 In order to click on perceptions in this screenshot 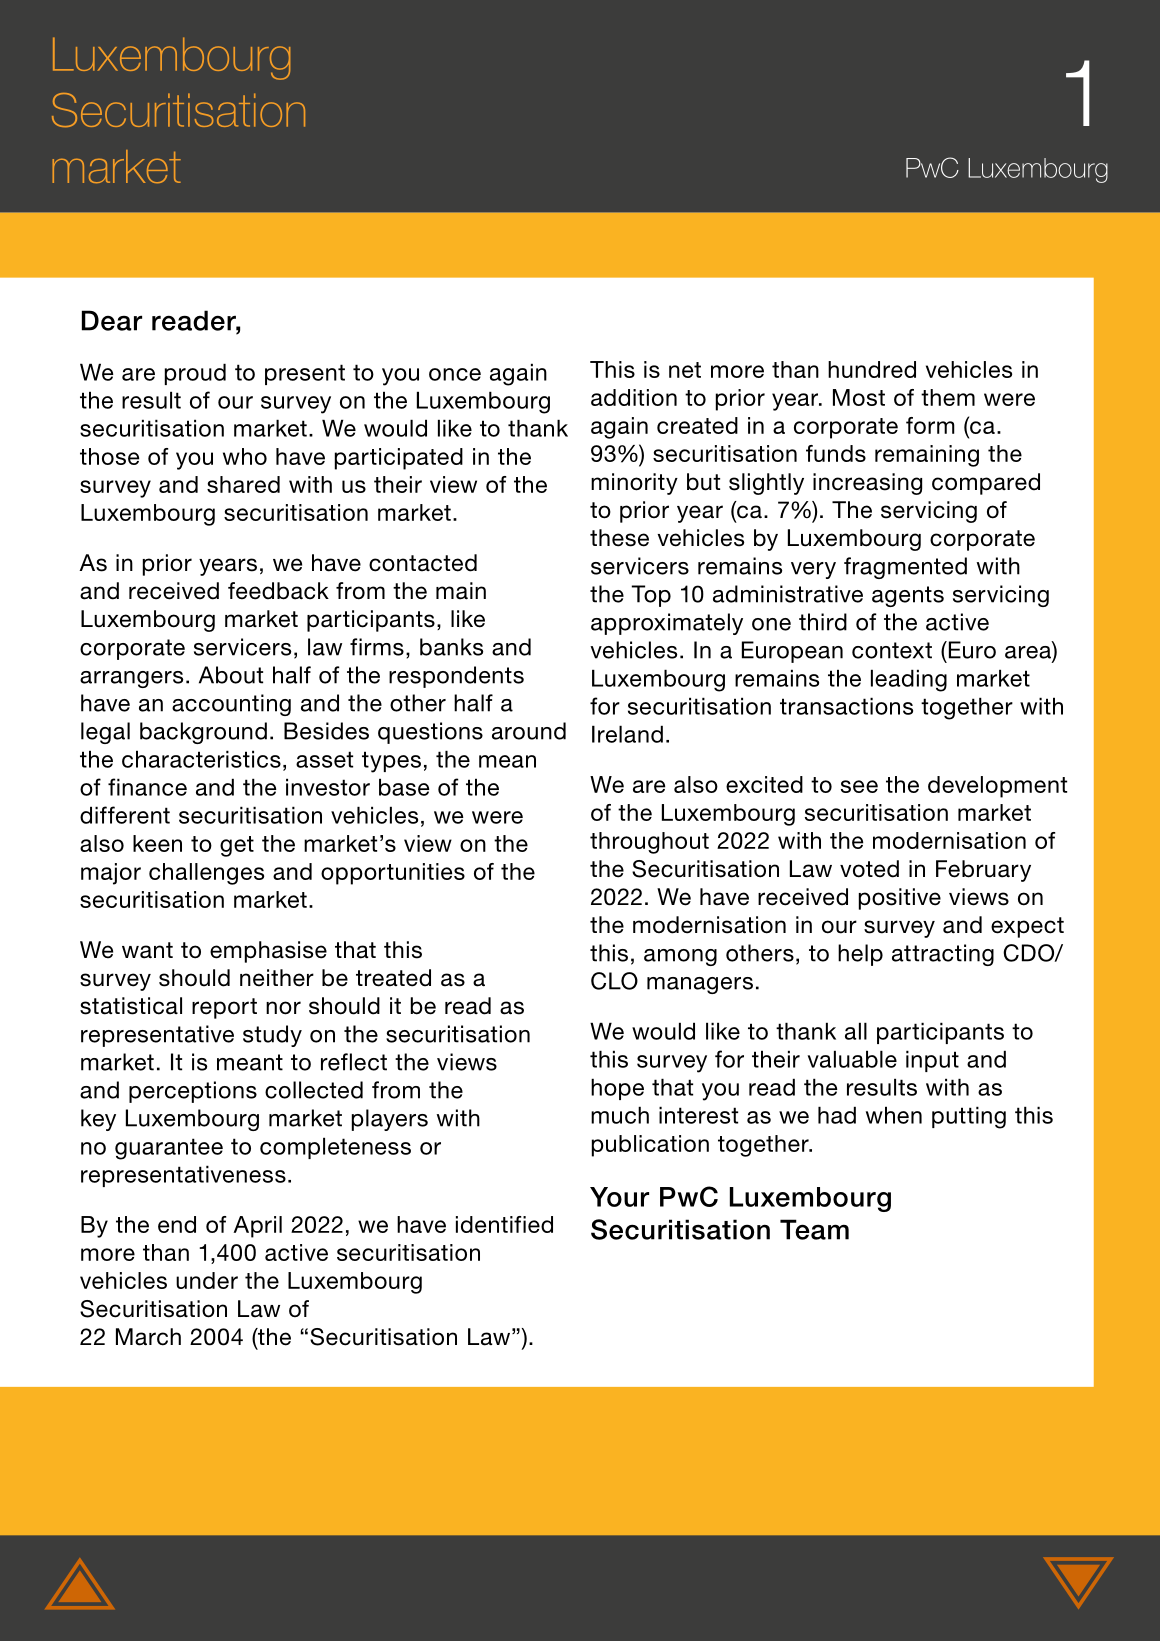, I will do `click(193, 1092)`.
